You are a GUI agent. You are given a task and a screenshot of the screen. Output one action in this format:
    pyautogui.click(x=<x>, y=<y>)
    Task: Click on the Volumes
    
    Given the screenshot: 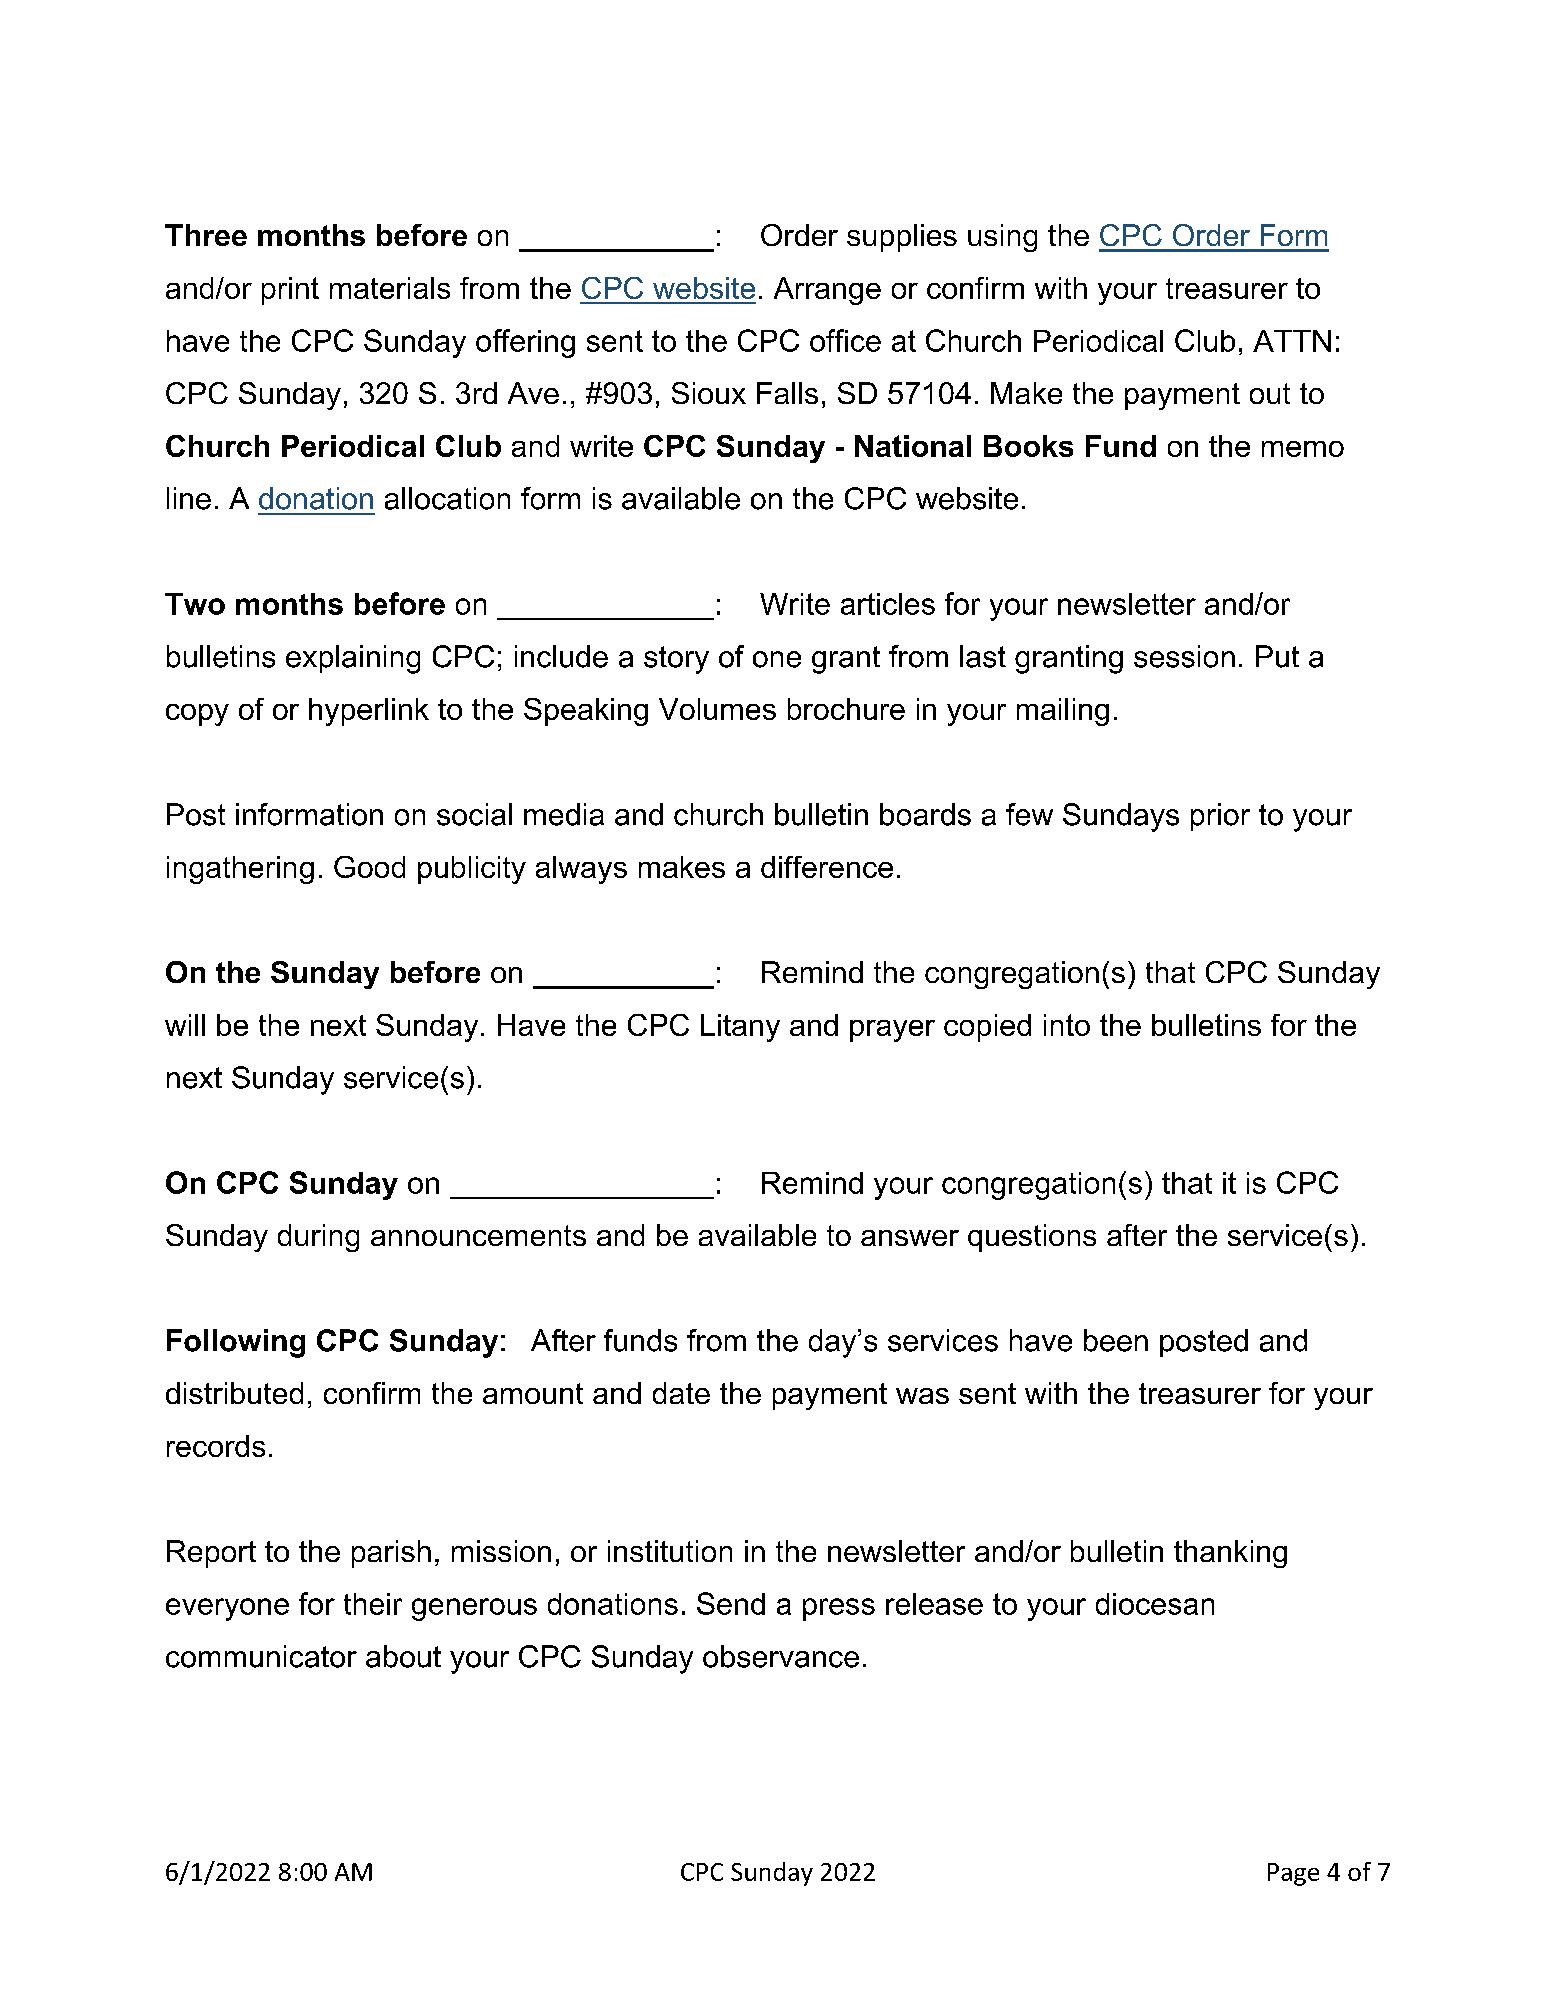 What is the action you would take?
    pyautogui.click(x=717, y=709)
